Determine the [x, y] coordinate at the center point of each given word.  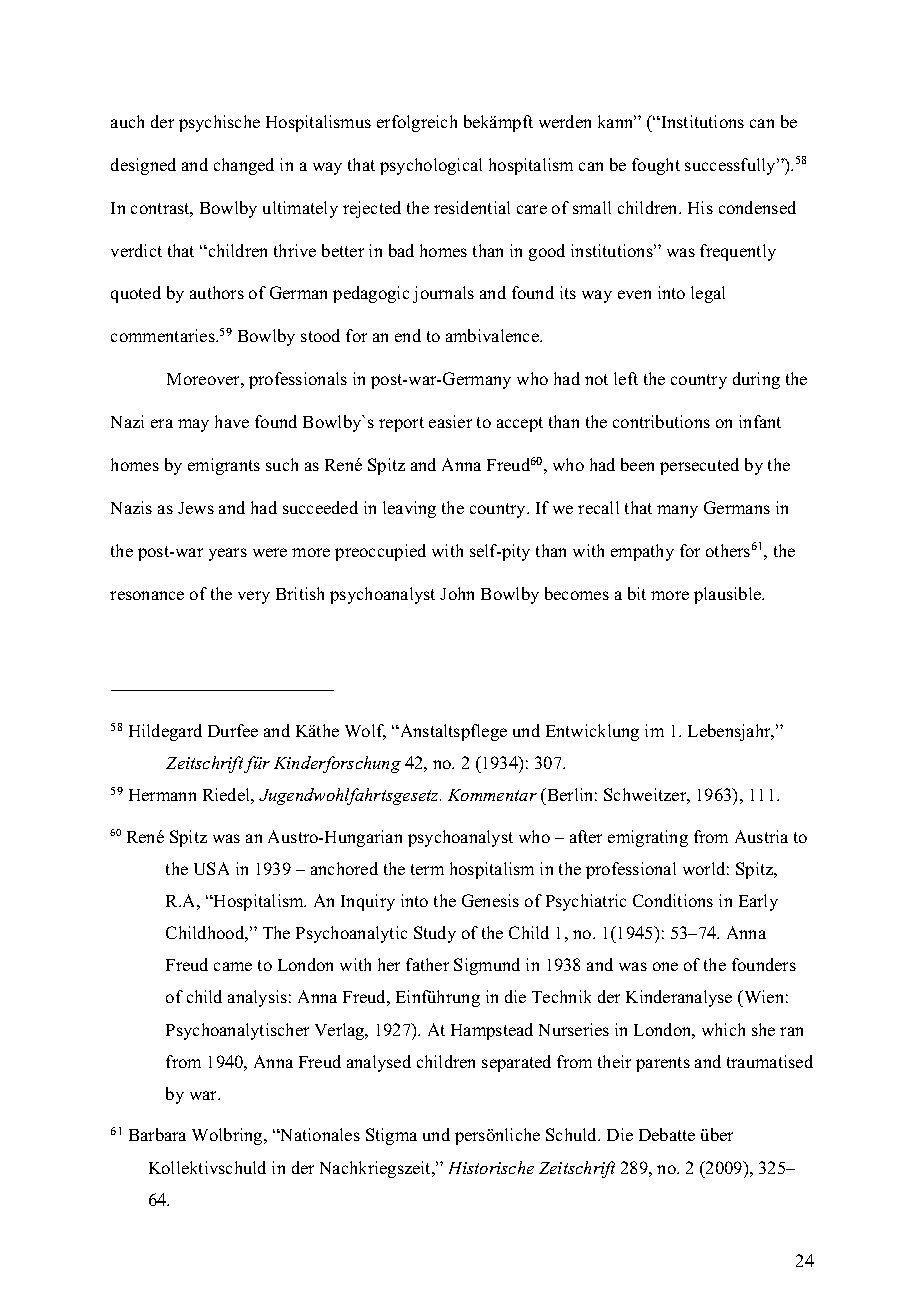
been [637, 464]
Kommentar [492, 795]
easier [450, 421]
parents [663, 1064]
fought [656, 166]
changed [244, 166]
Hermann [162, 795]
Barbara [157, 1134]
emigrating [648, 838]
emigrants [224, 466]
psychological [431, 166]
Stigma [391, 1136]
